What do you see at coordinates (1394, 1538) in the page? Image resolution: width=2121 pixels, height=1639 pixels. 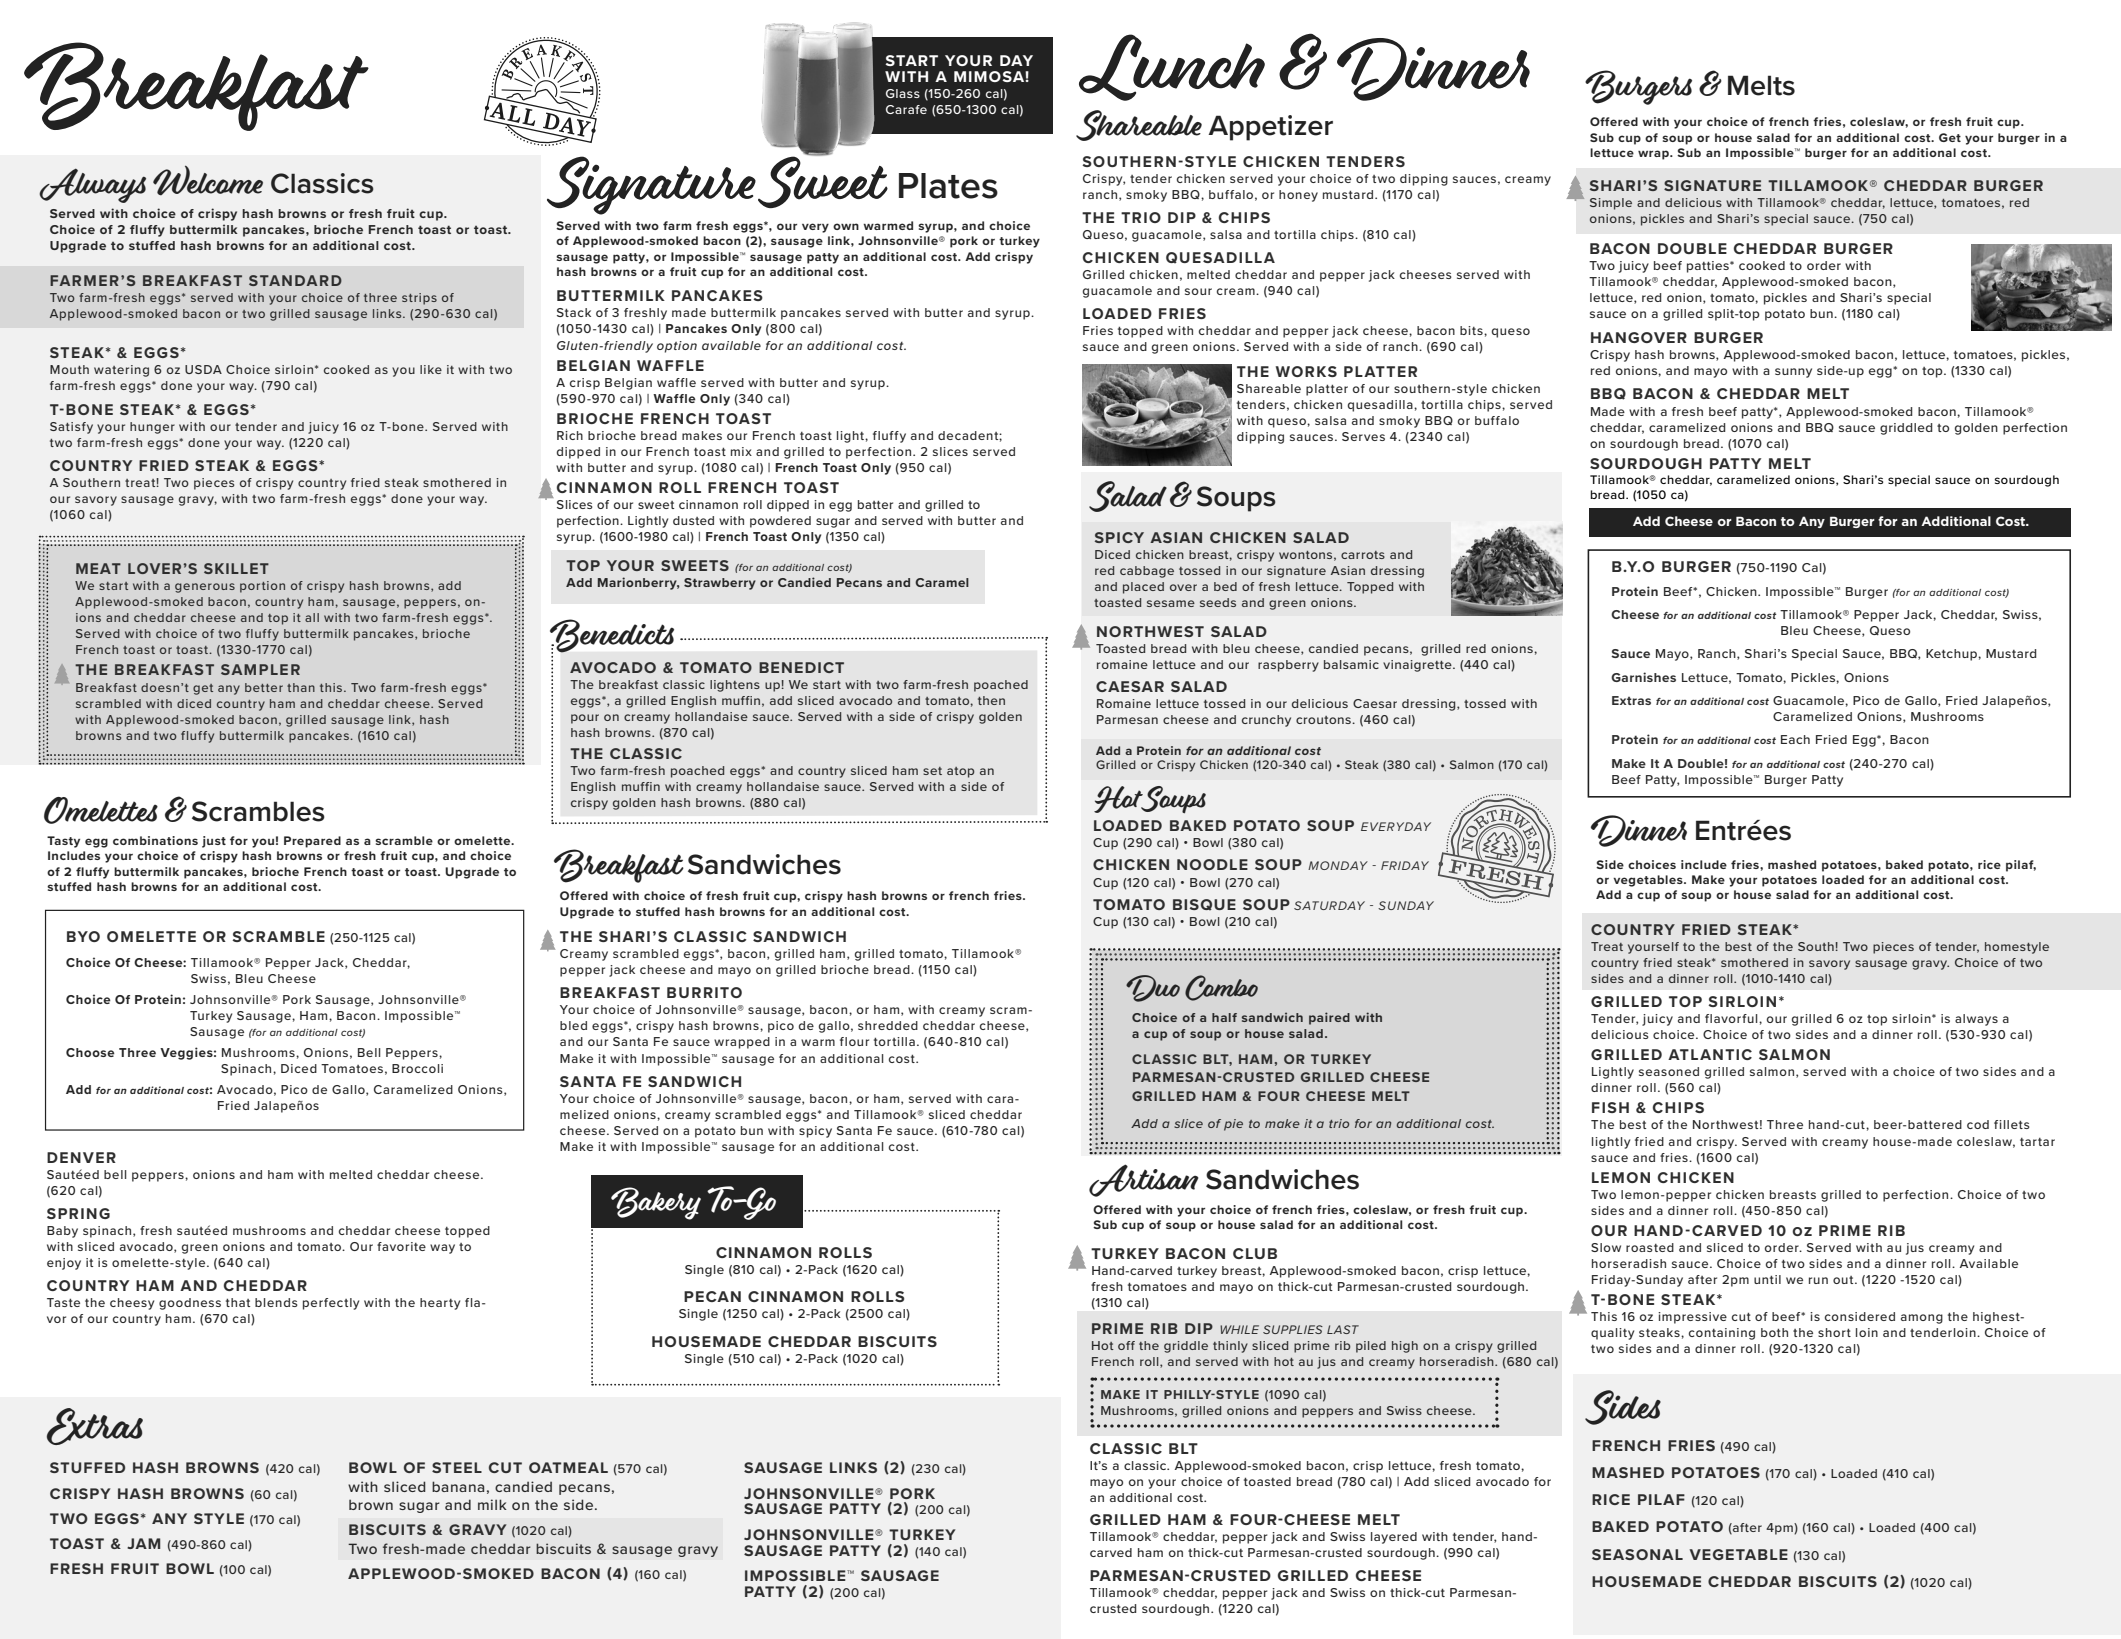 I see `layered` at bounding box center [1394, 1538].
